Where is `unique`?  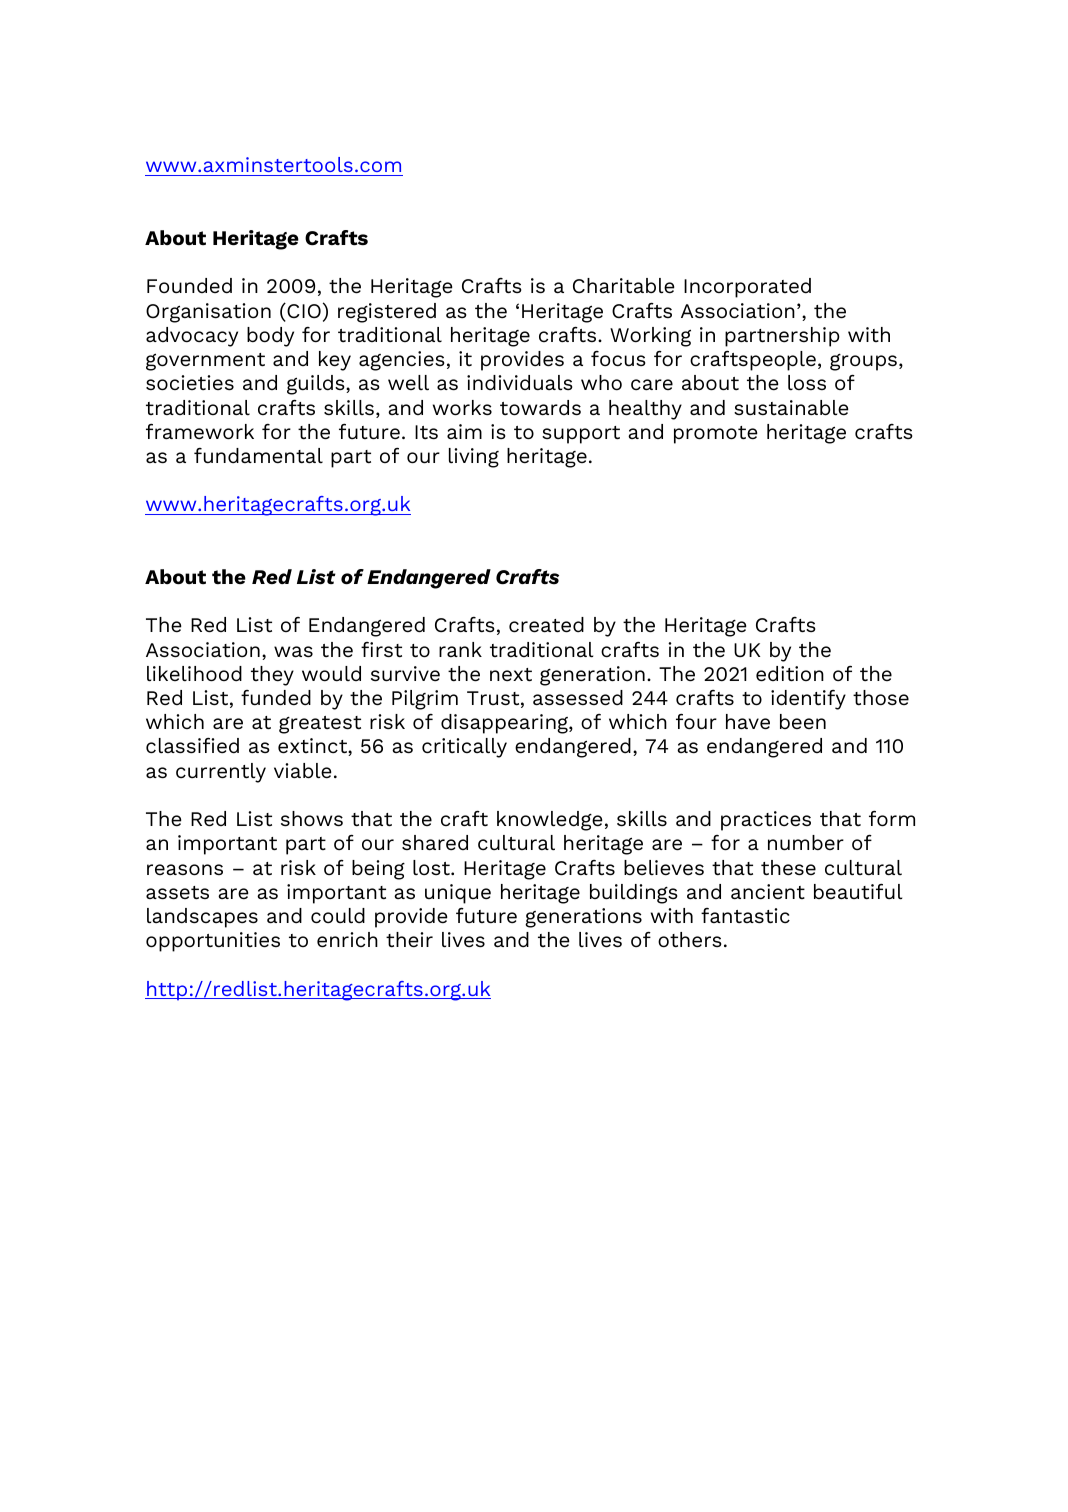 unique is located at coordinates (458, 894).
